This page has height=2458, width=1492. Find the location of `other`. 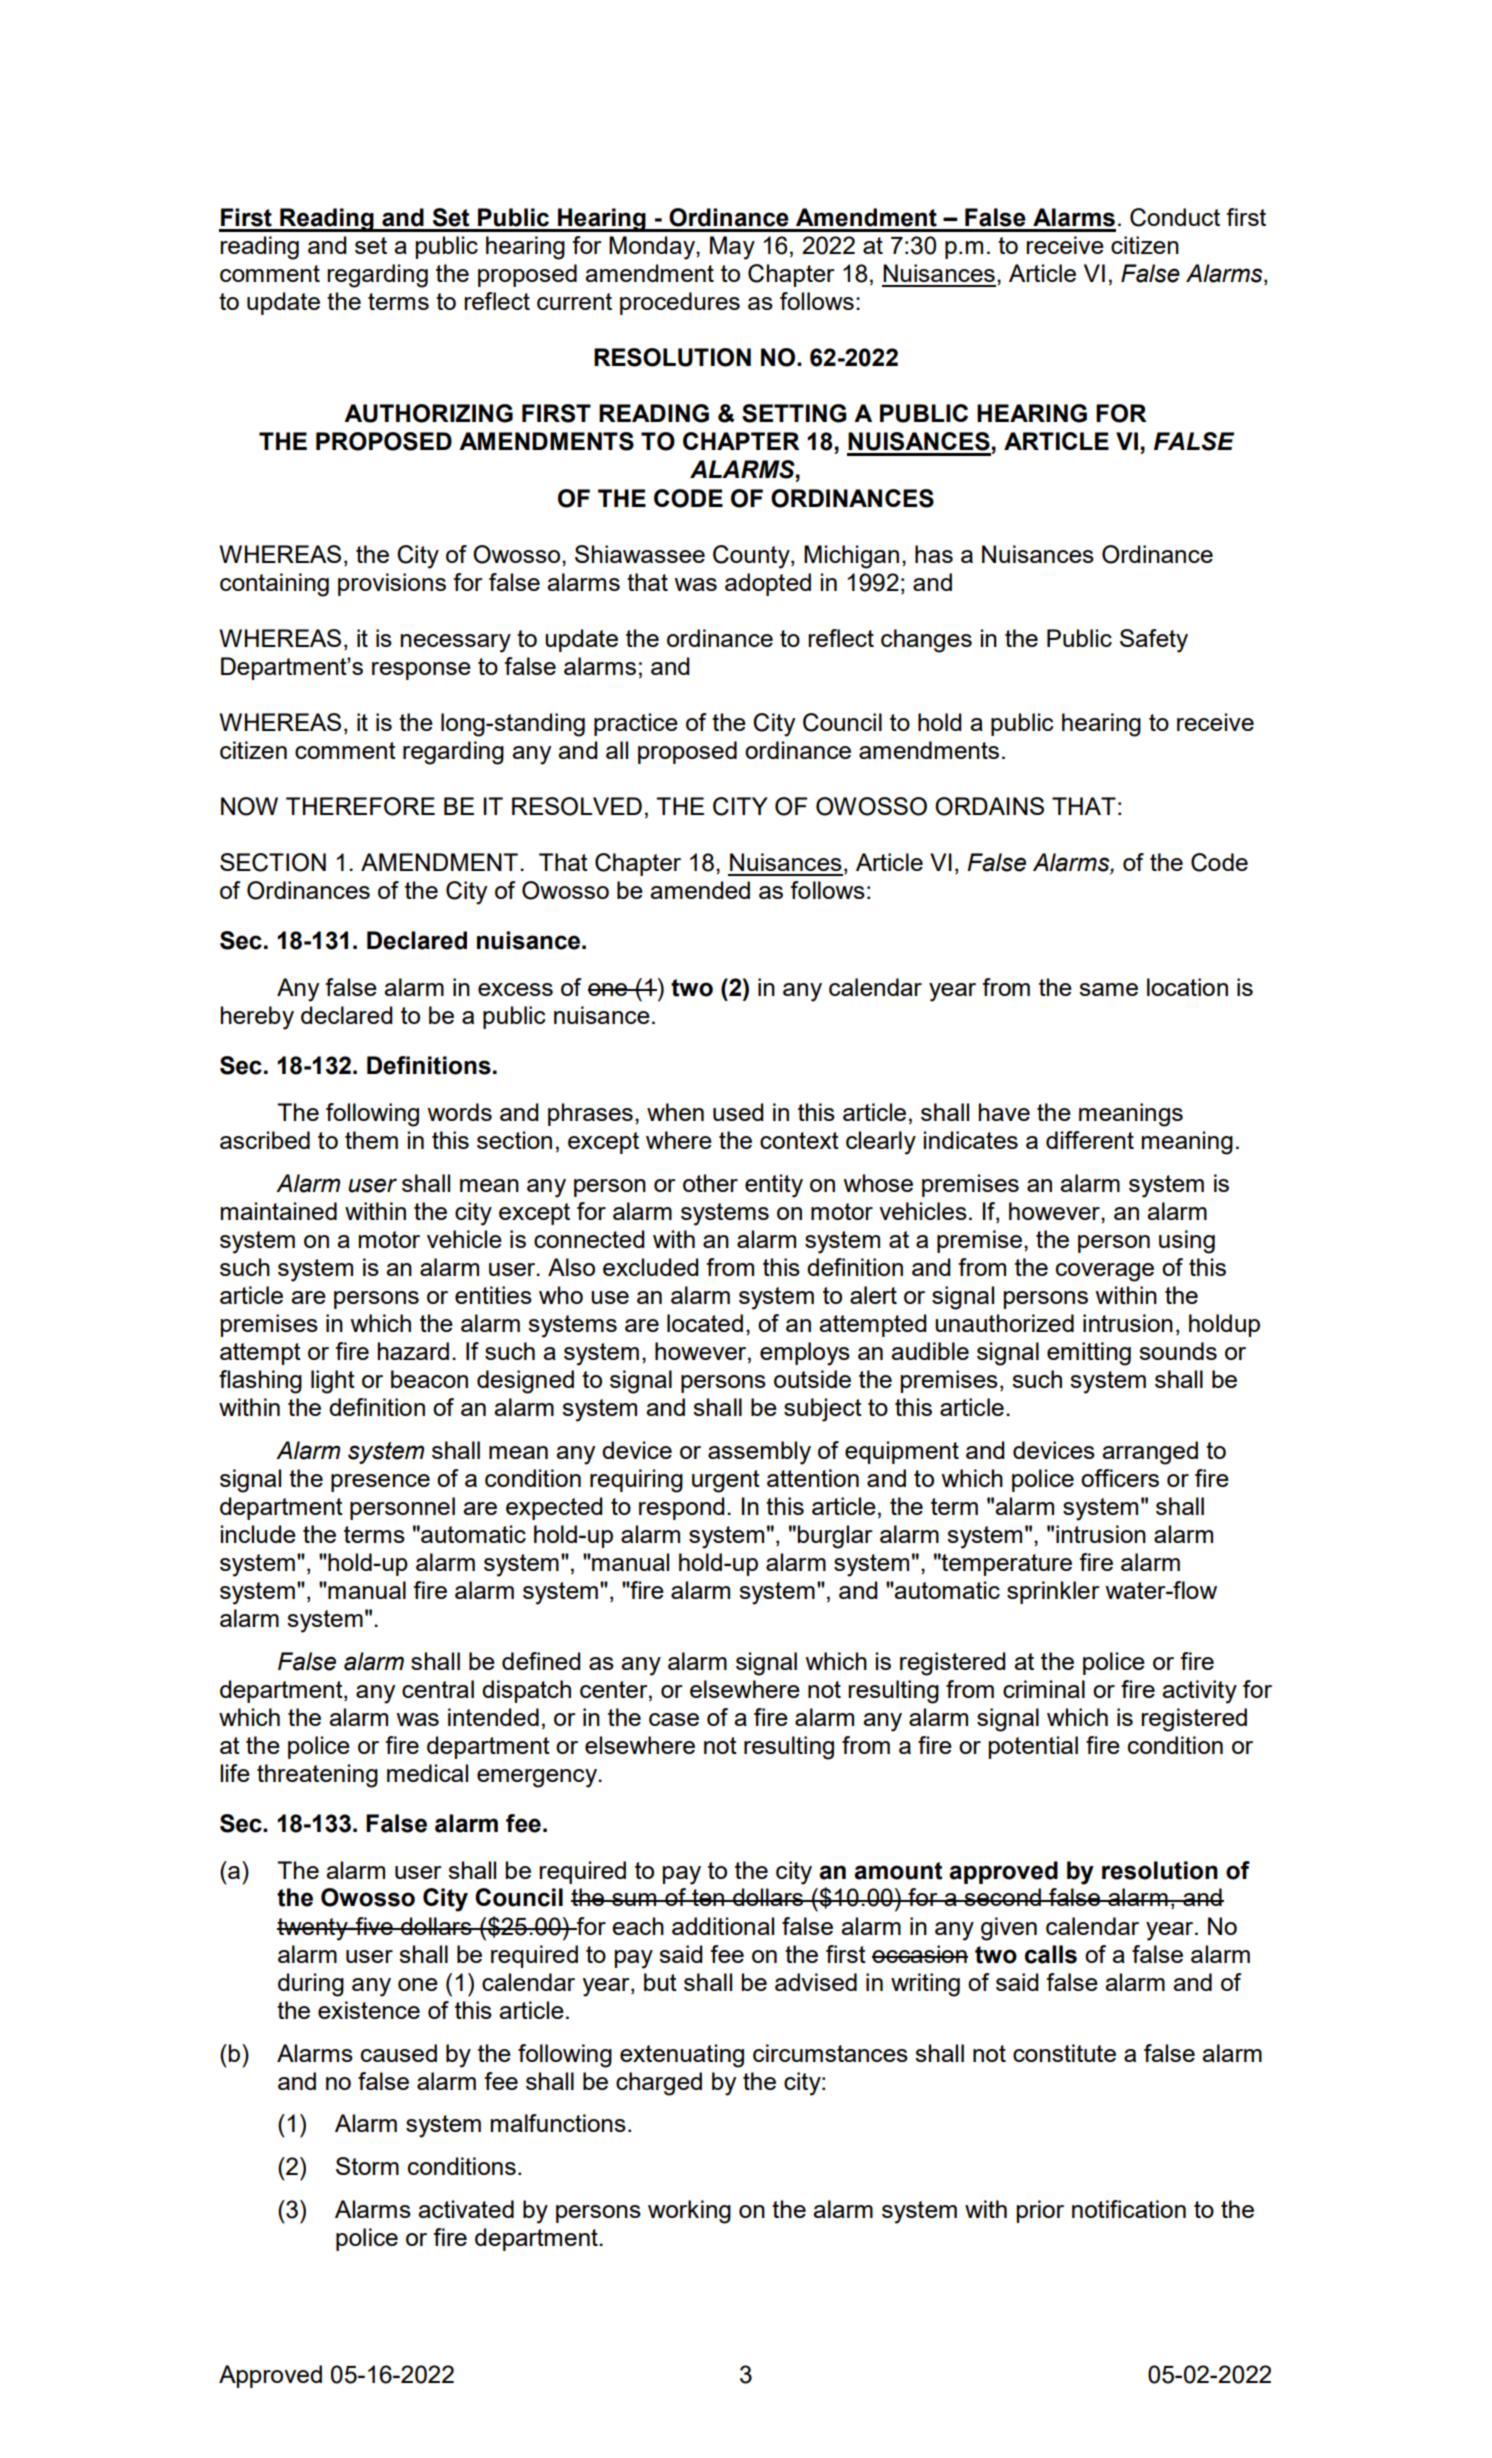

other is located at coordinates (710, 1183).
